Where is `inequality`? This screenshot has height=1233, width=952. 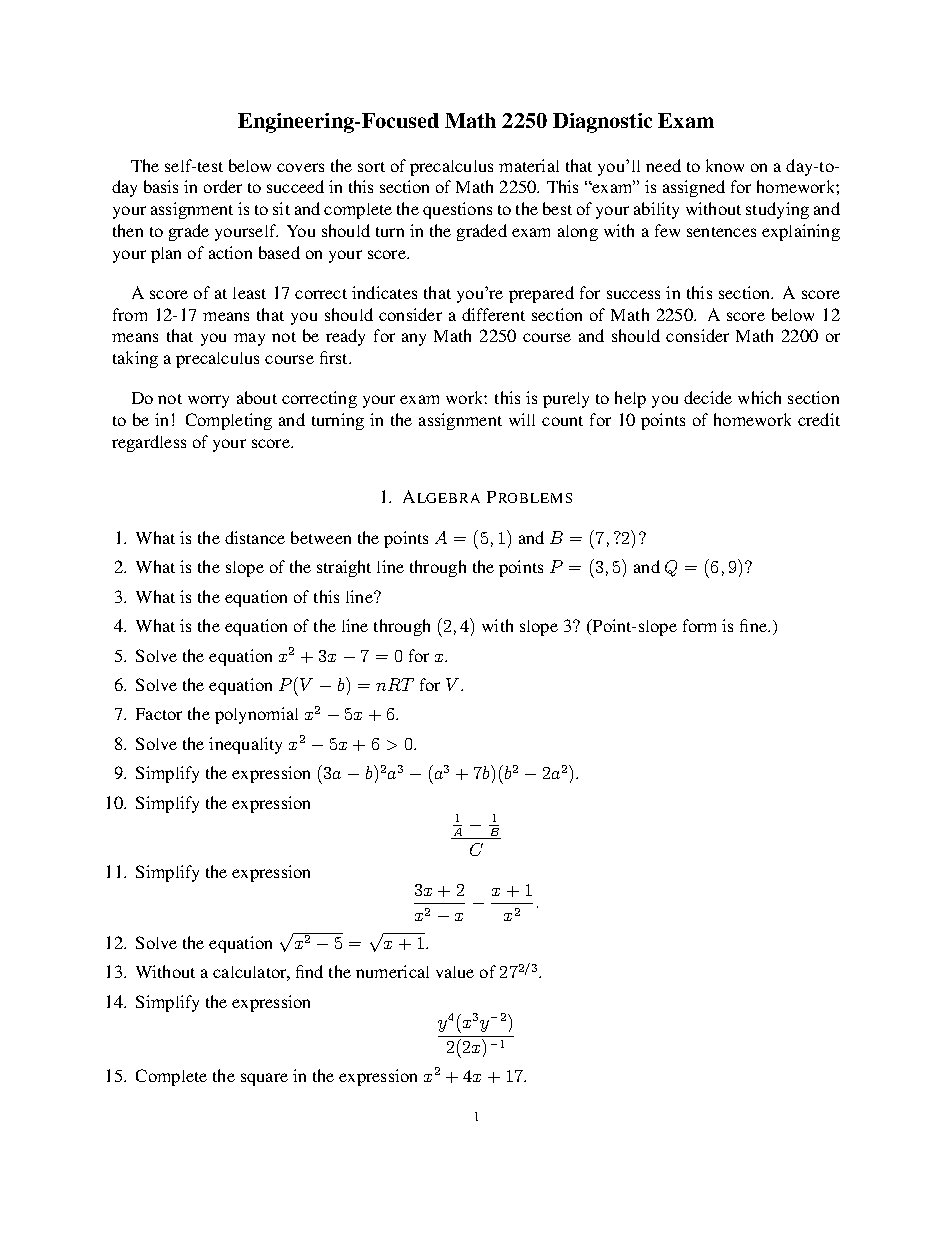
inequality is located at coordinates (245, 745).
